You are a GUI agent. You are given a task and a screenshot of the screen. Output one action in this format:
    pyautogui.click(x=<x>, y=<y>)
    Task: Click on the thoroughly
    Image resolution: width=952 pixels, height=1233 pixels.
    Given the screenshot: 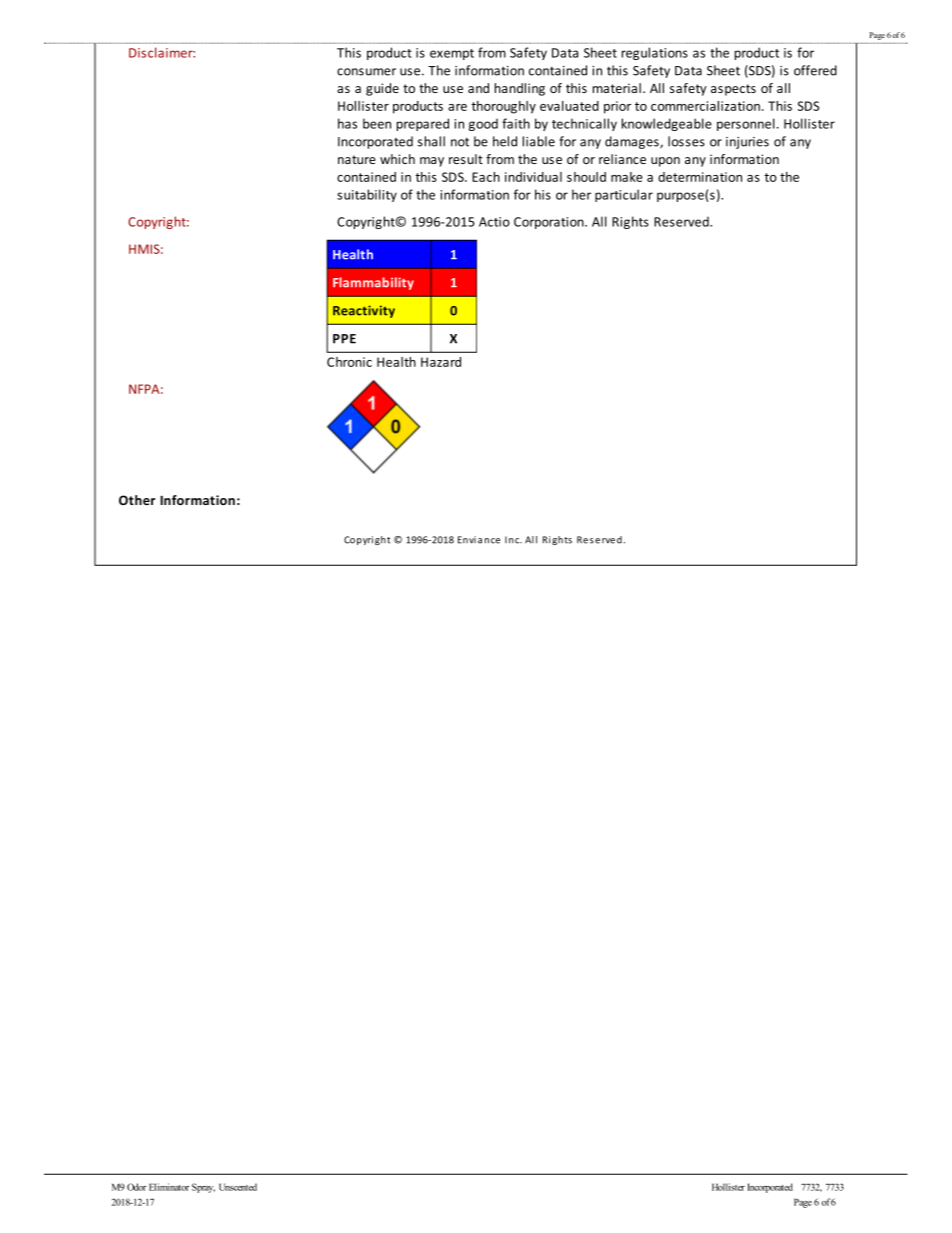 What is the action you would take?
    pyautogui.click(x=503, y=107)
